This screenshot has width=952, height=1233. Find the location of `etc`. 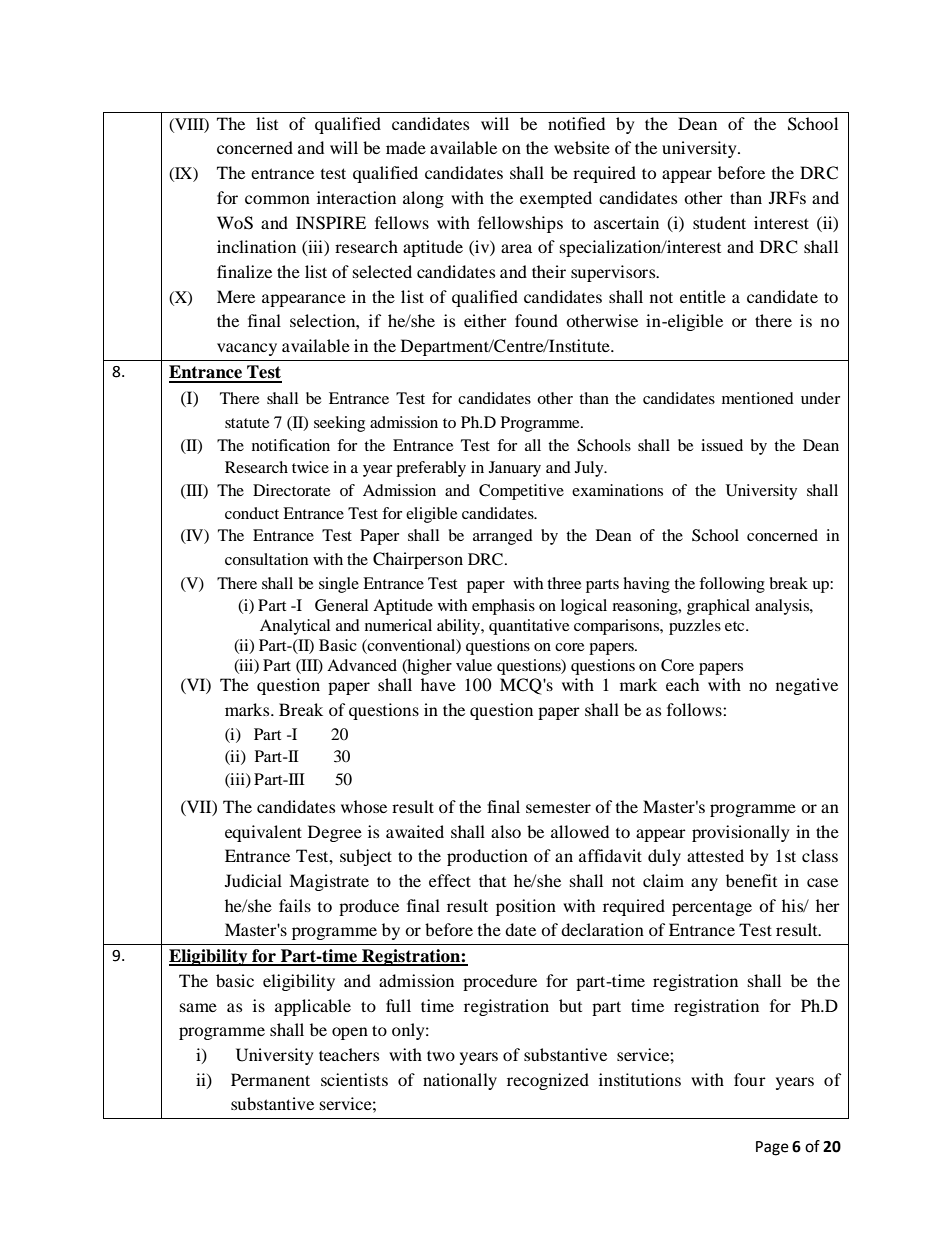

etc is located at coordinates (736, 626).
